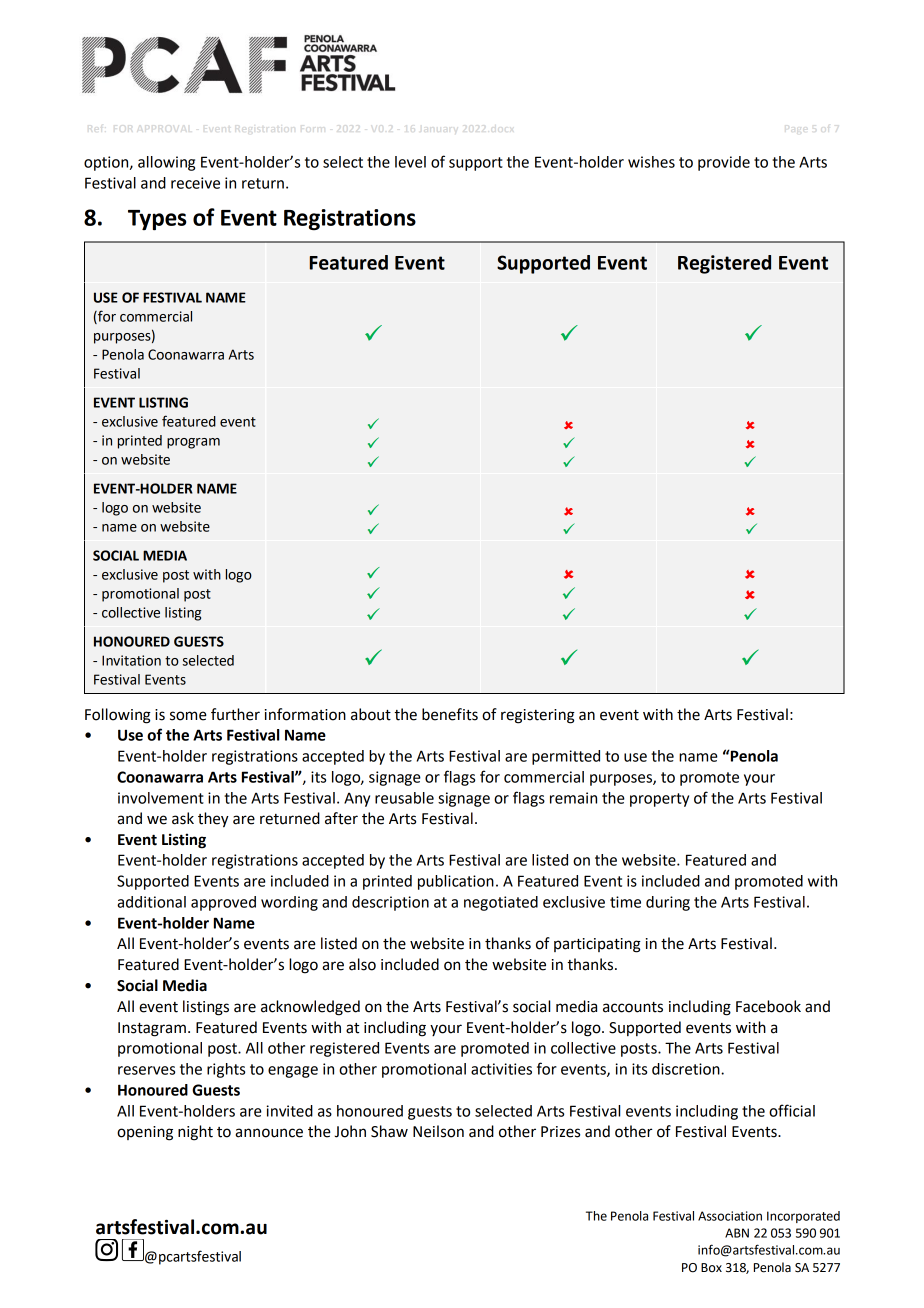 The height and width of the page is (1308, 924). I want to click on benefits, so click(450, 714).
